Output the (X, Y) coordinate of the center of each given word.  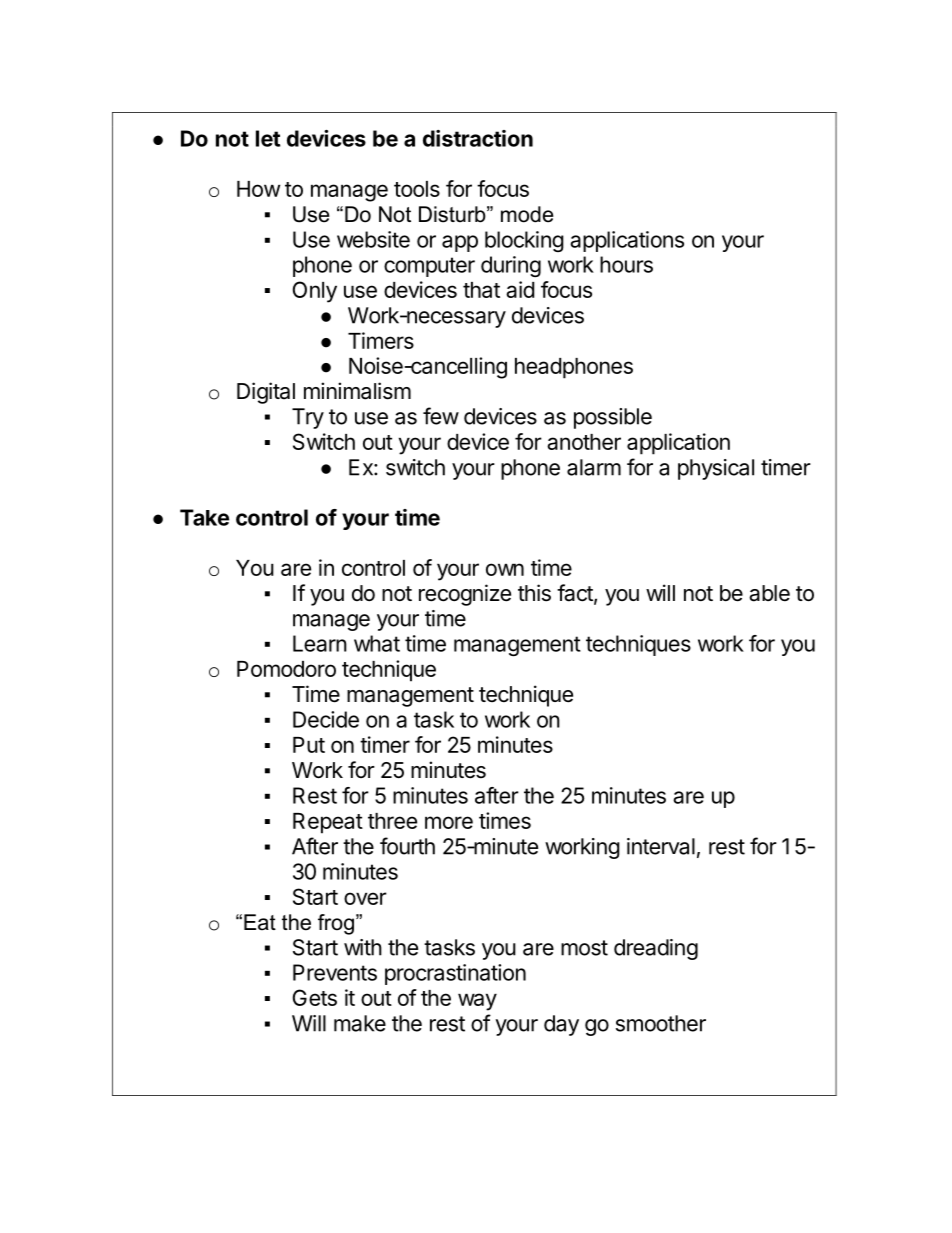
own (505, 569)
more (449, 822)
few (441, 416)
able (769, 593)
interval (661, 846)
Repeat (328, 823)
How (258, 189)
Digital (266, 393)
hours (626, 264)
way (477, 1002)
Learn (320, 643)
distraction (478, 138)
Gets (315, 997)
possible (613, 418)
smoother (661, 1023)
